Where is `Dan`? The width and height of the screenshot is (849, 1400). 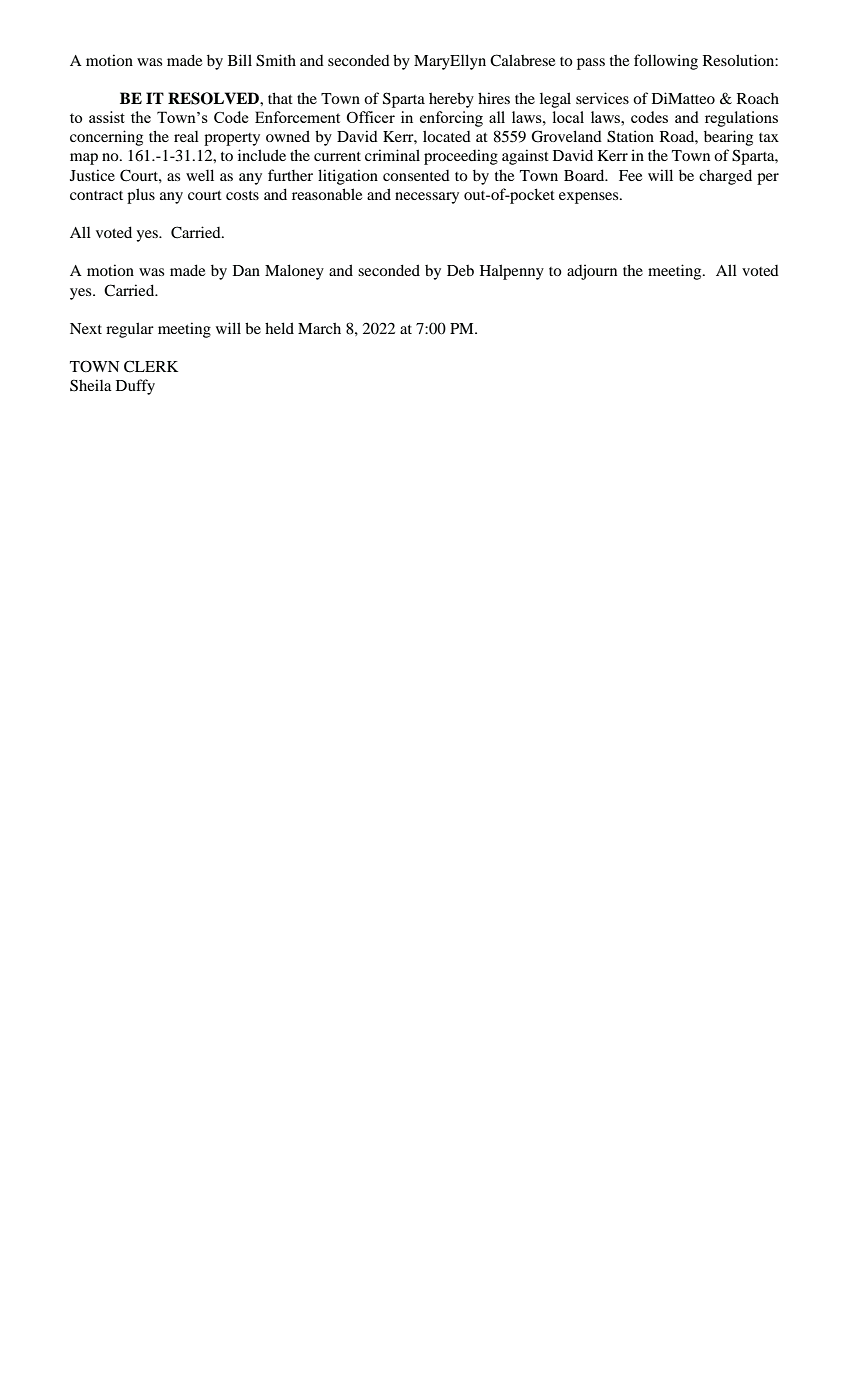
Dan is located at coordinates (246, 270).
